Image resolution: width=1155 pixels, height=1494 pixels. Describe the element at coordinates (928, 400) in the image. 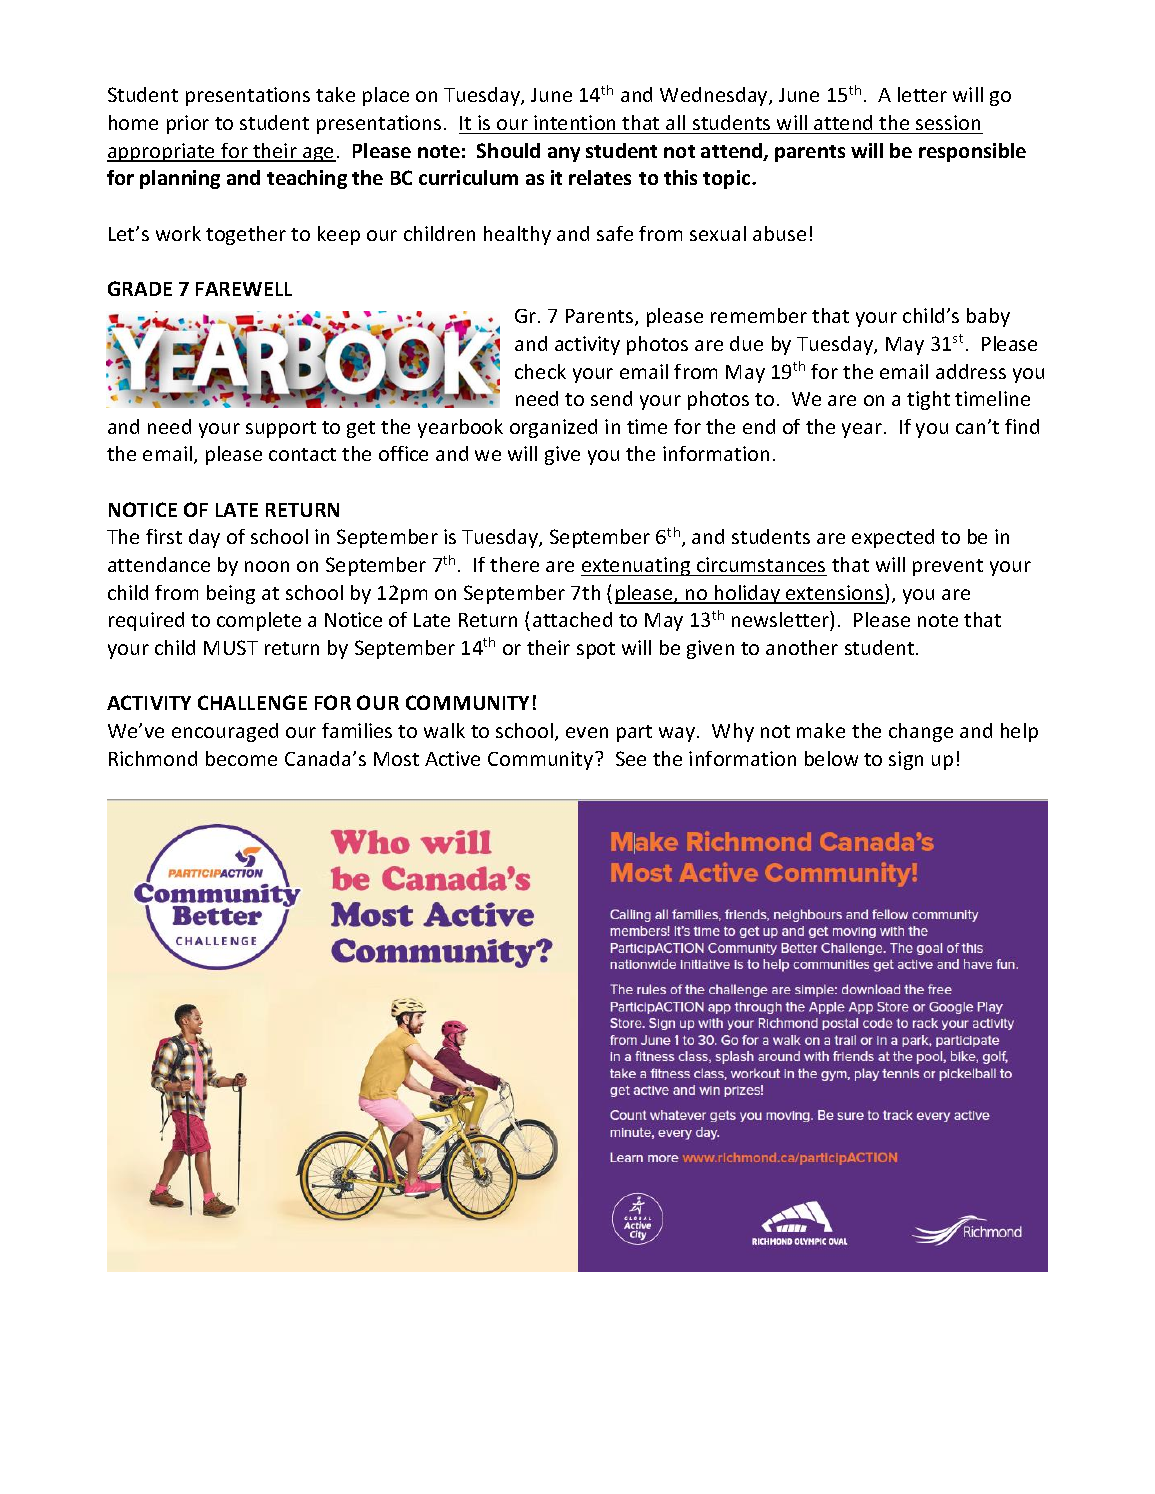

I see `tight` at that location.
